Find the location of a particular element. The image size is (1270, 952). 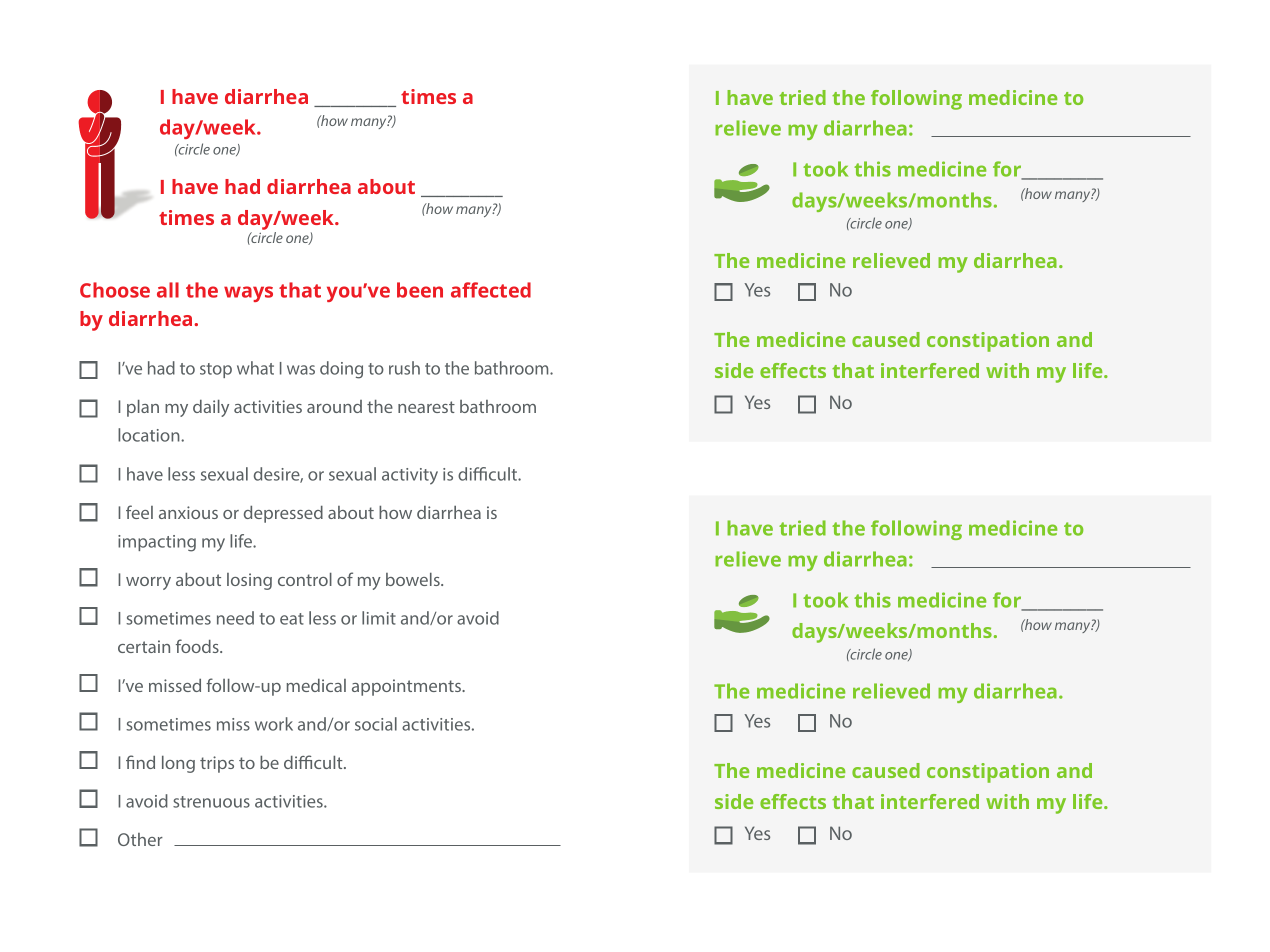

been is located at coordinates (420, 290).
